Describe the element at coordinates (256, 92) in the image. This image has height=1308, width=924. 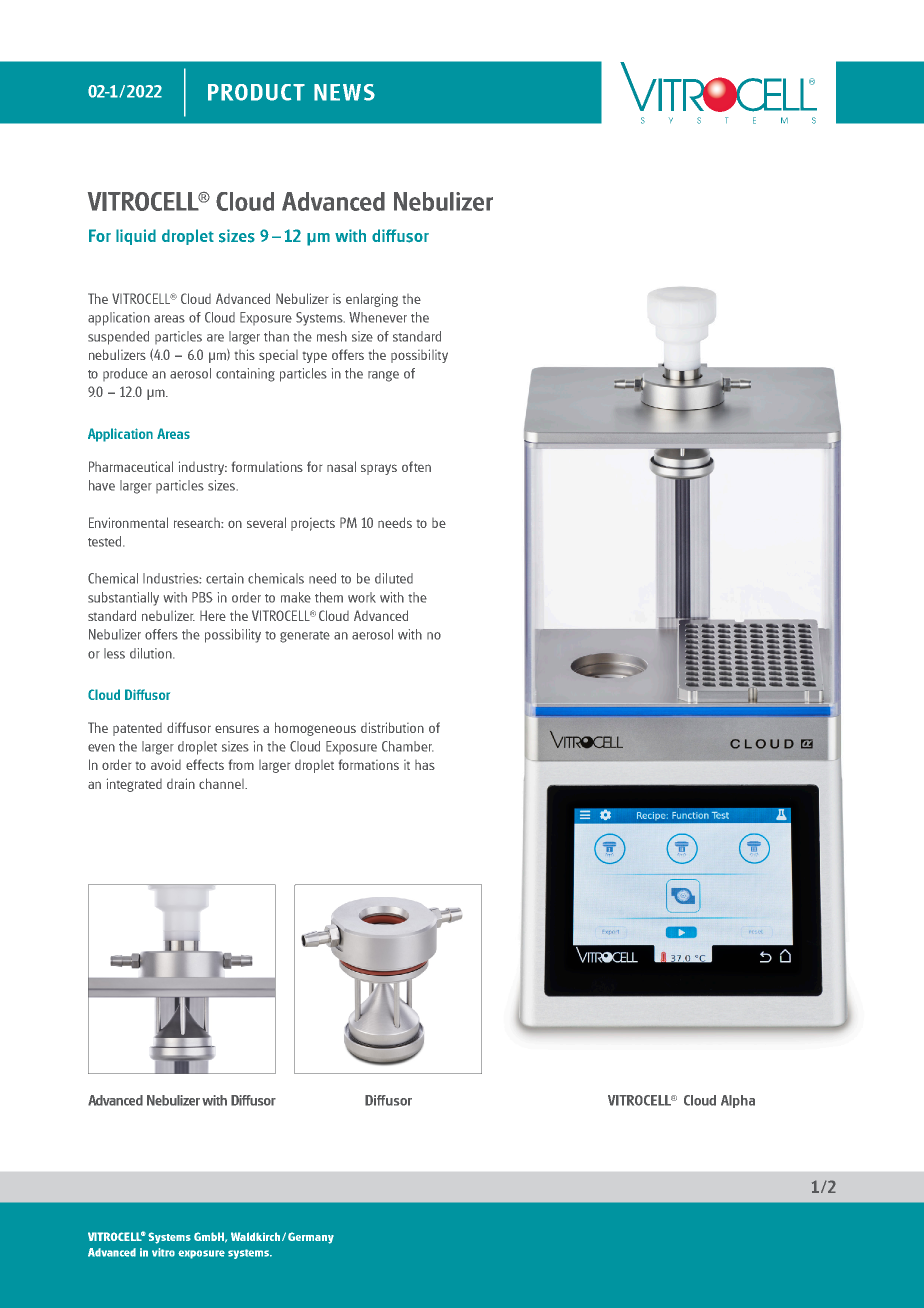
I see `PRODUCT` at that location.
